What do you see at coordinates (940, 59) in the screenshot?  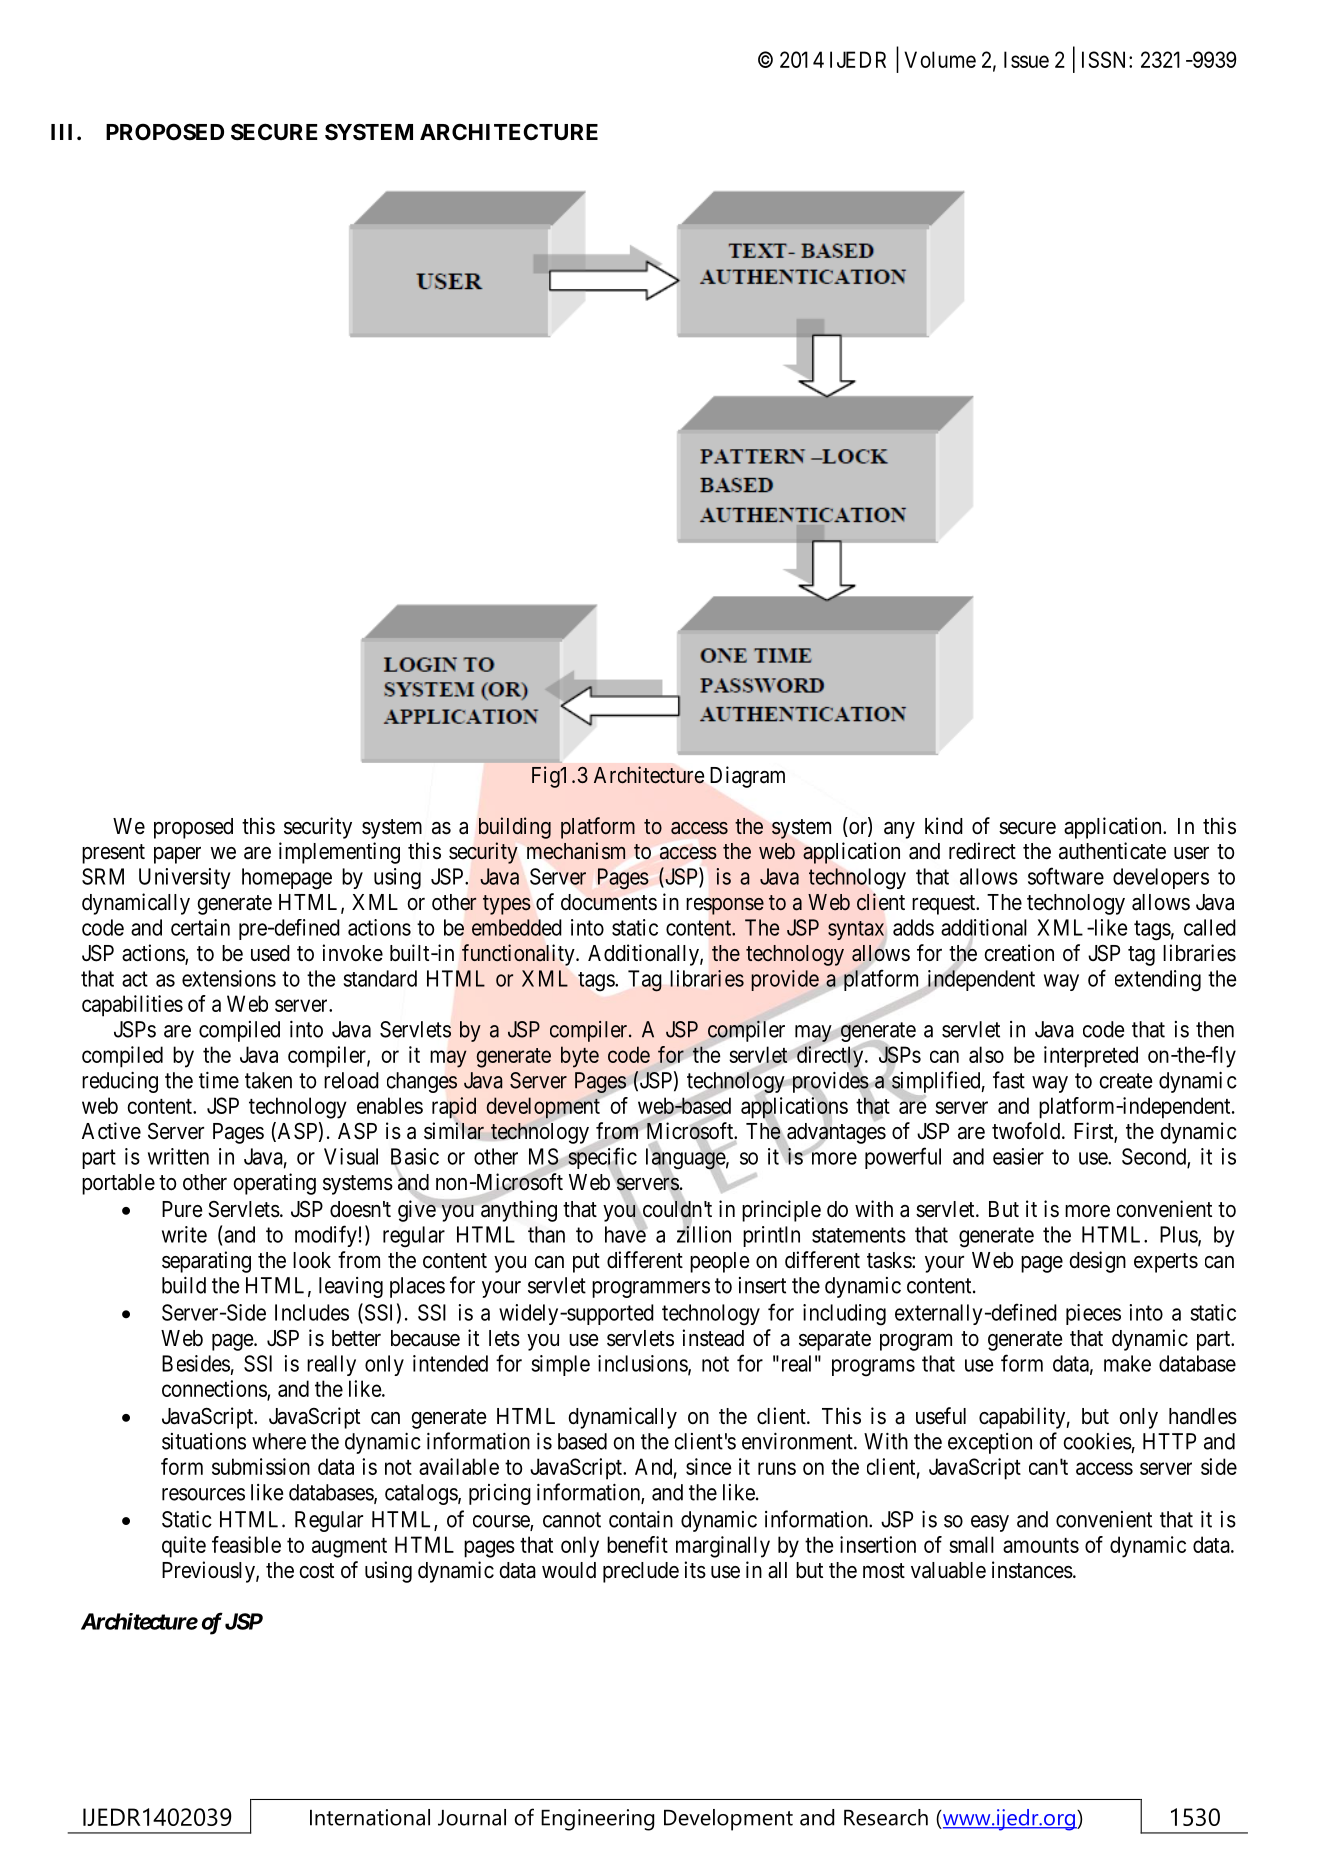 I see `Volume` at bounding box center [940, 59].
